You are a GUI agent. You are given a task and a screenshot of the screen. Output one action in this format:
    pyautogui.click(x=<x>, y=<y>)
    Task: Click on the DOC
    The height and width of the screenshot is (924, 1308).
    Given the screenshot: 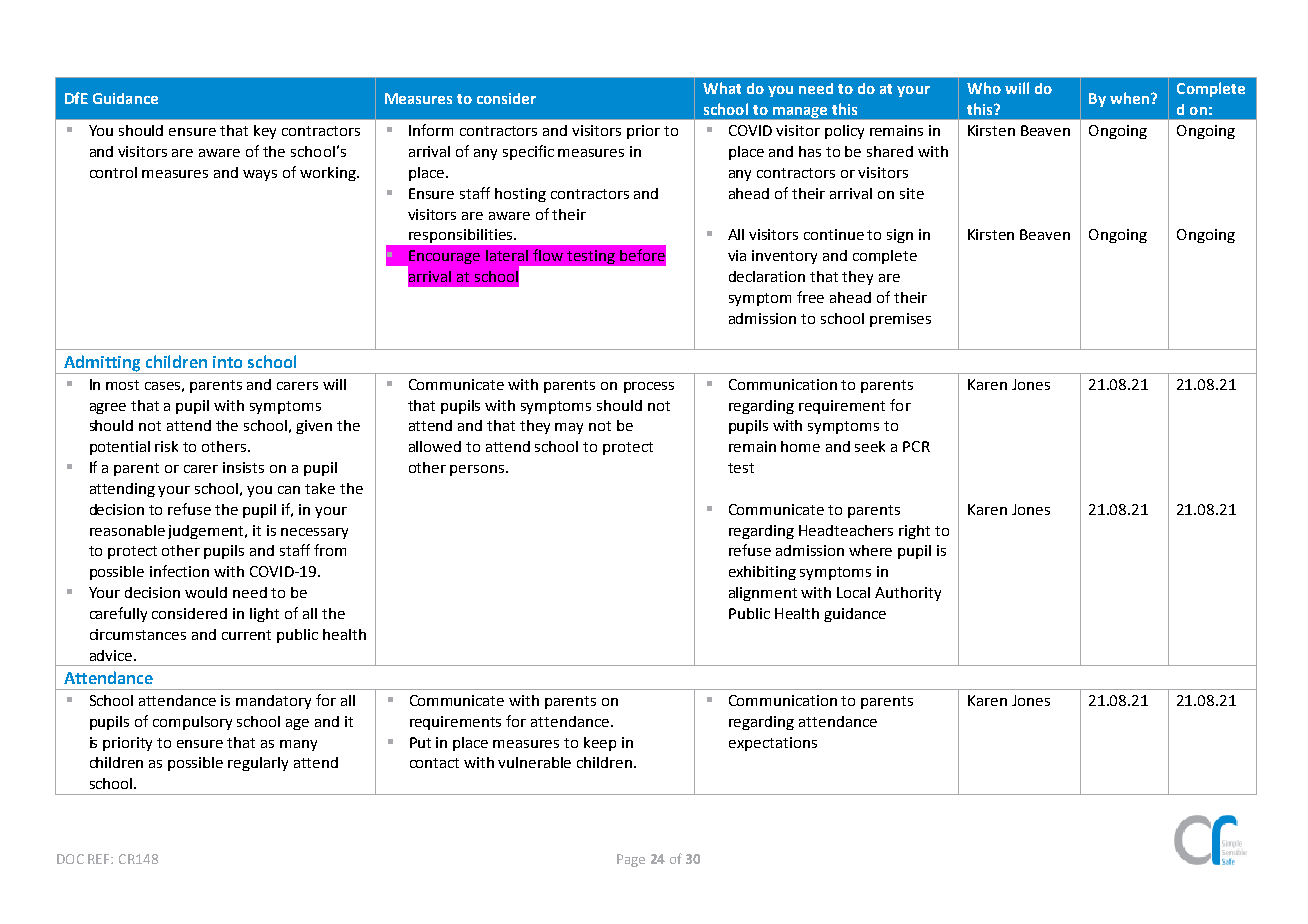 What is the action you would take?
    pyautogui.click(x=70, y=859)
